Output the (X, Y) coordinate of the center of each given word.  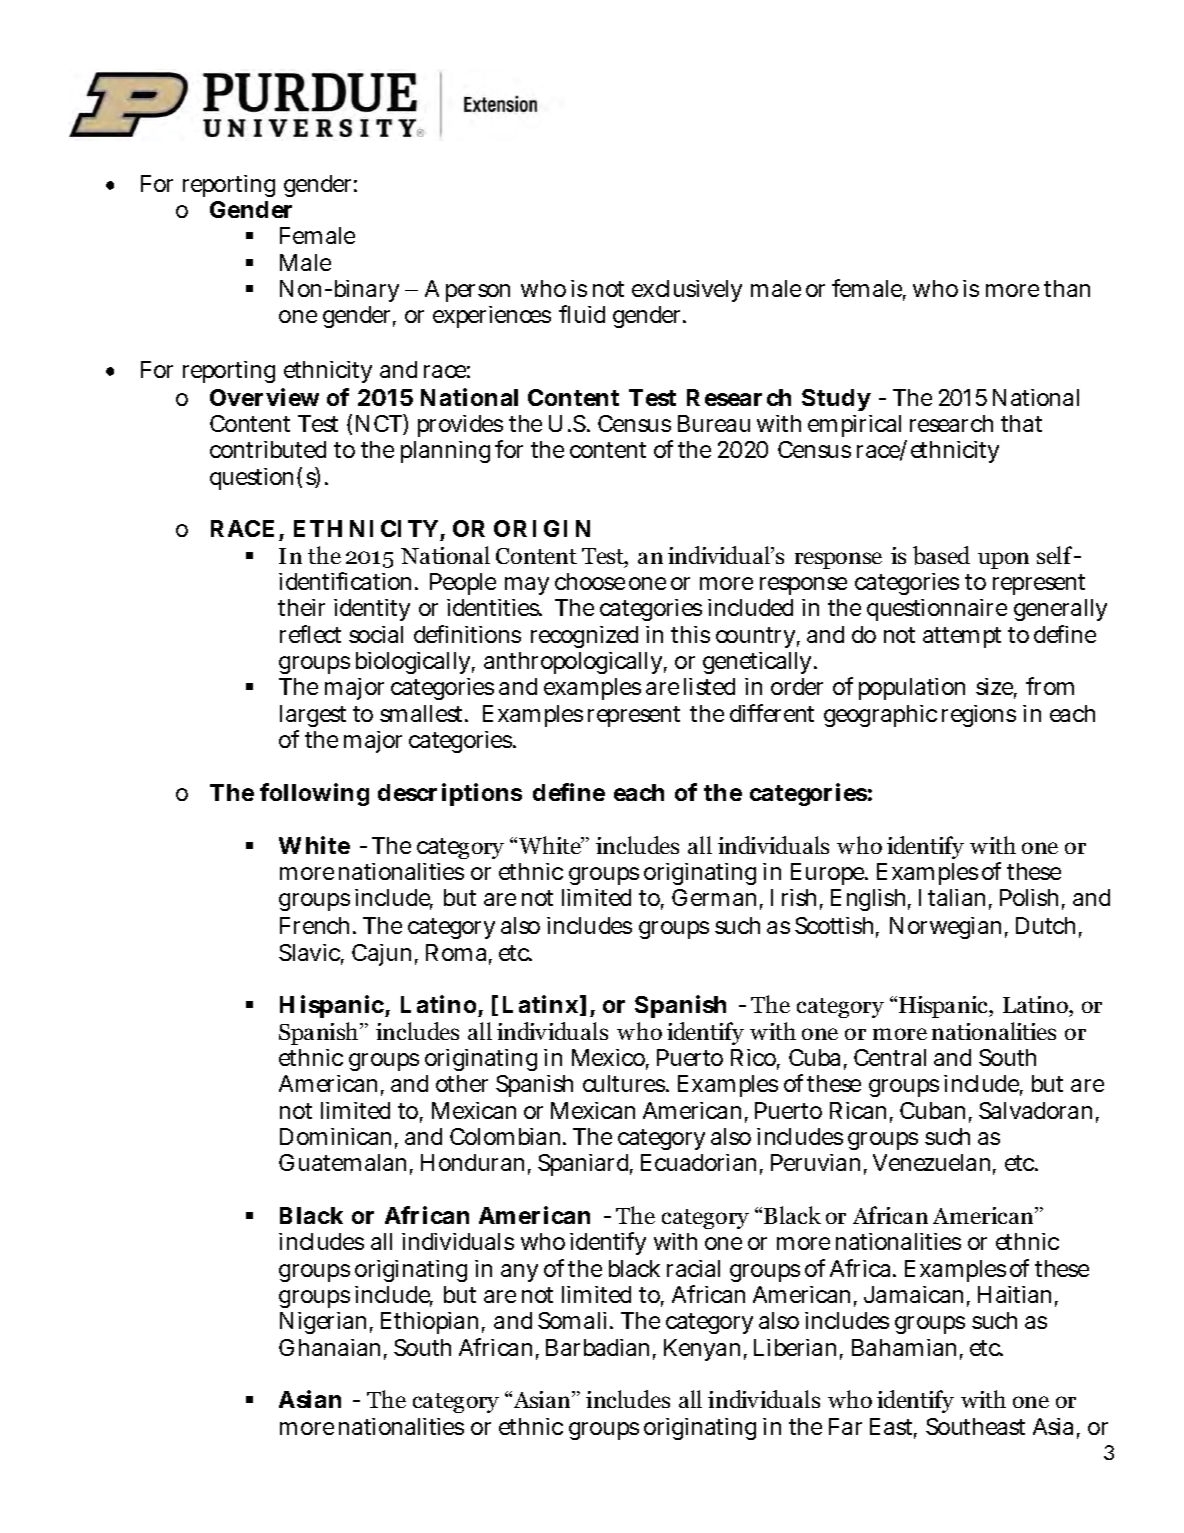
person (478, 293)
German (714, 897)
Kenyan (702, 1350)
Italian (952, 897)
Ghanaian (329, 1347)
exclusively (687, 291)
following (314, 794)
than (1067, 288)
